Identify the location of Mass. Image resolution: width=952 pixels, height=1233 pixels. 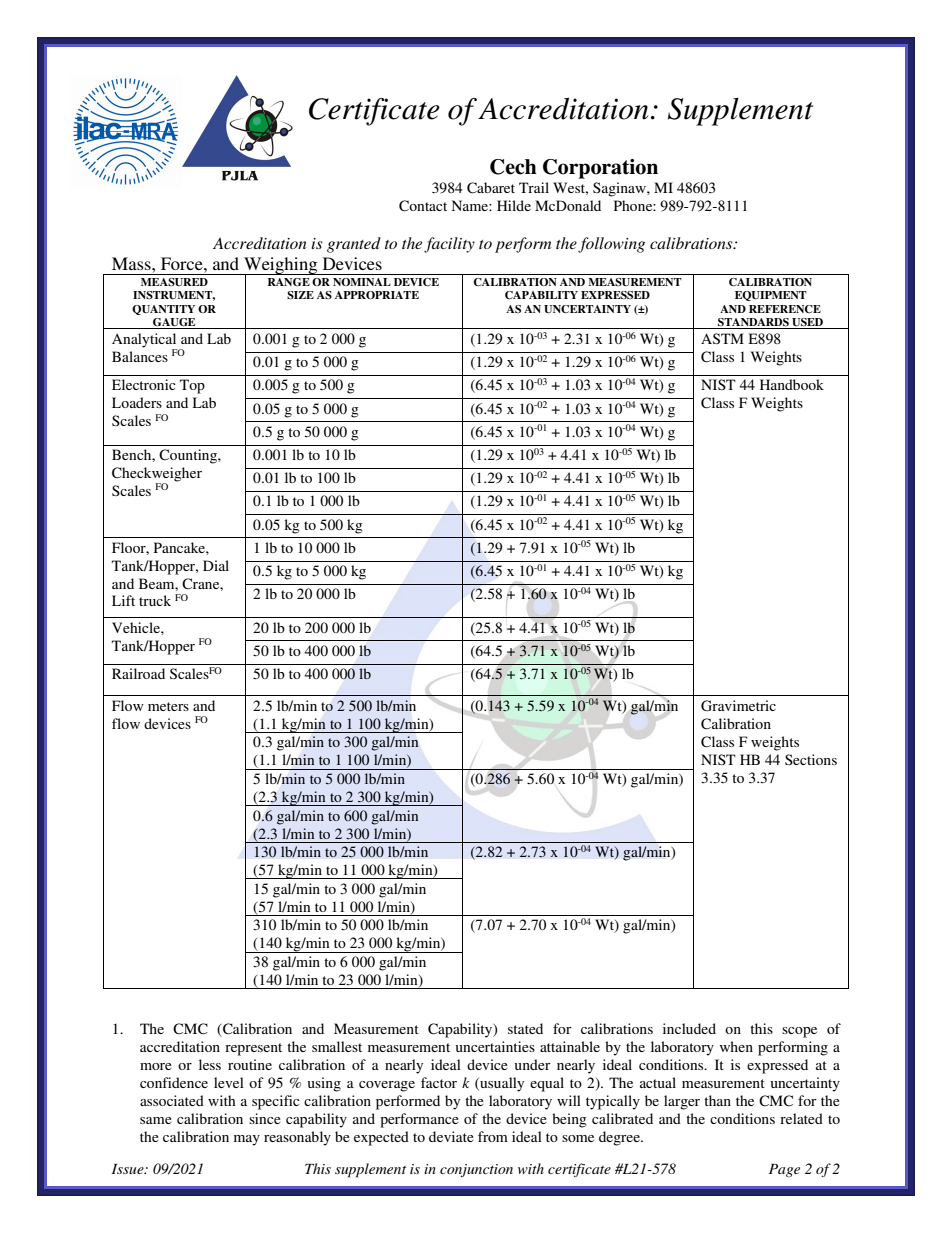
(132, 263).
